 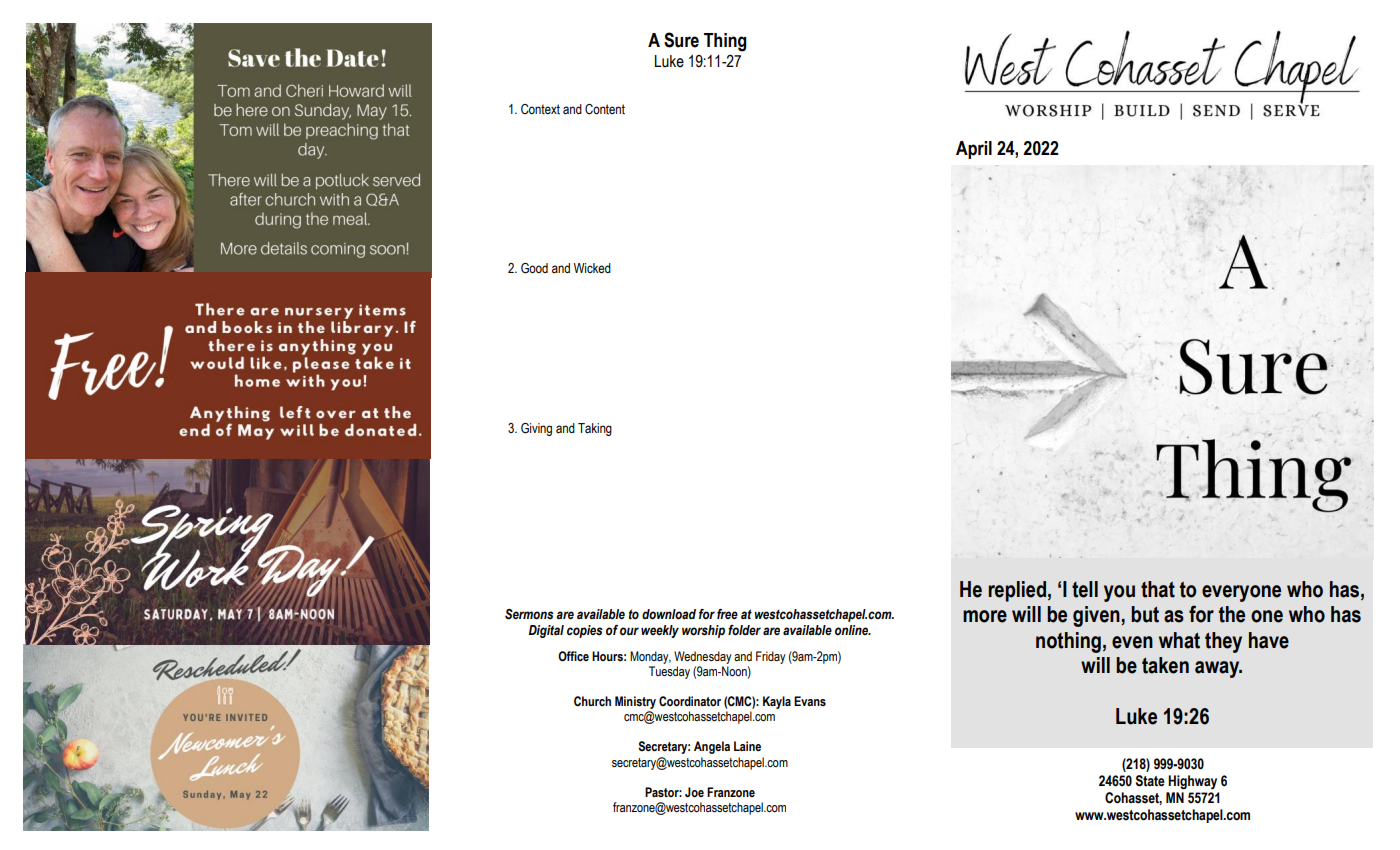 I want to click on you, so click(x=1119, y=593).
